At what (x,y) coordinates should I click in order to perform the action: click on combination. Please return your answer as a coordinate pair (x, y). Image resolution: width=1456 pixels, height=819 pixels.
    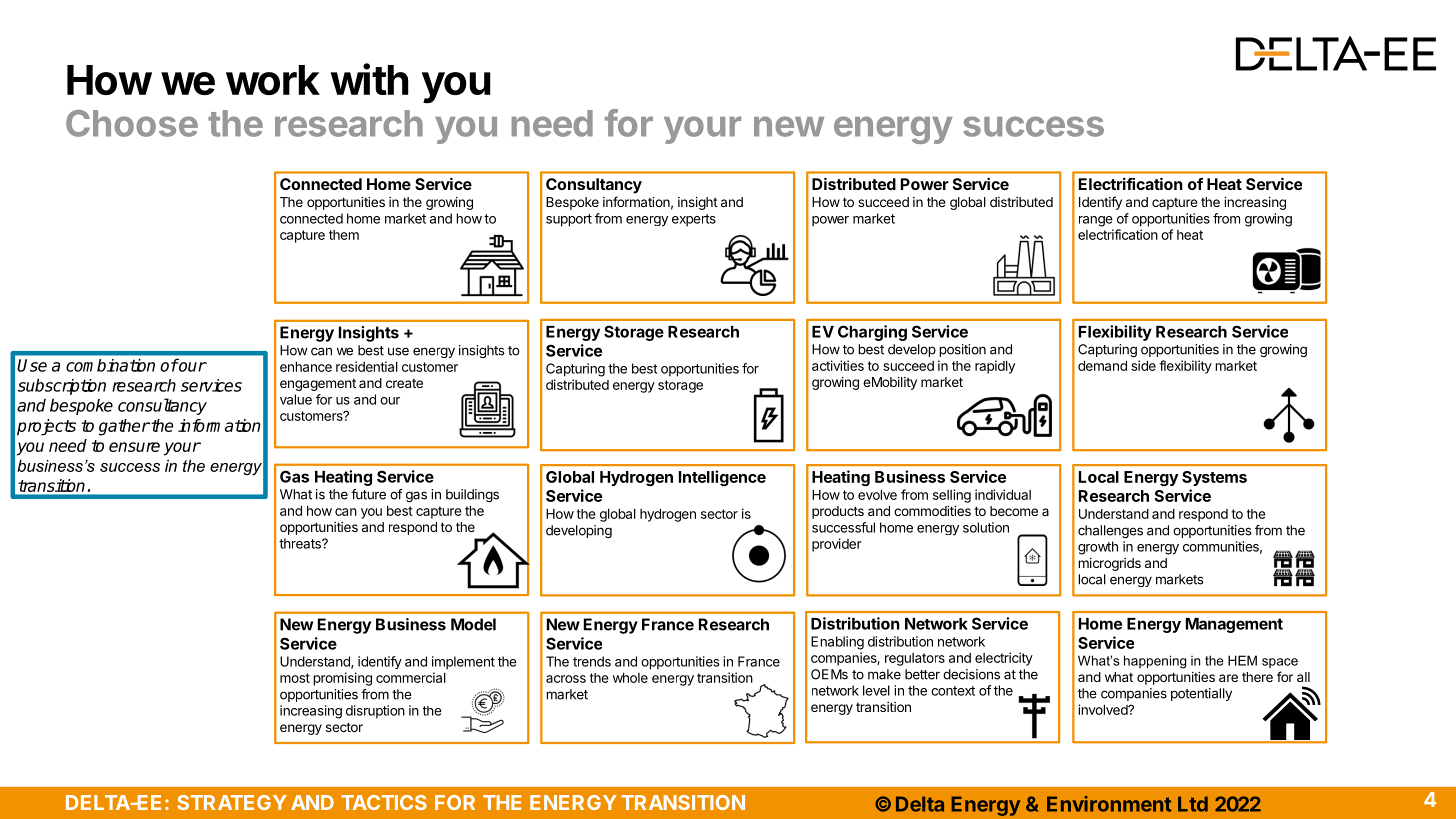
    Looking at the image, I should click on (110, 365).
